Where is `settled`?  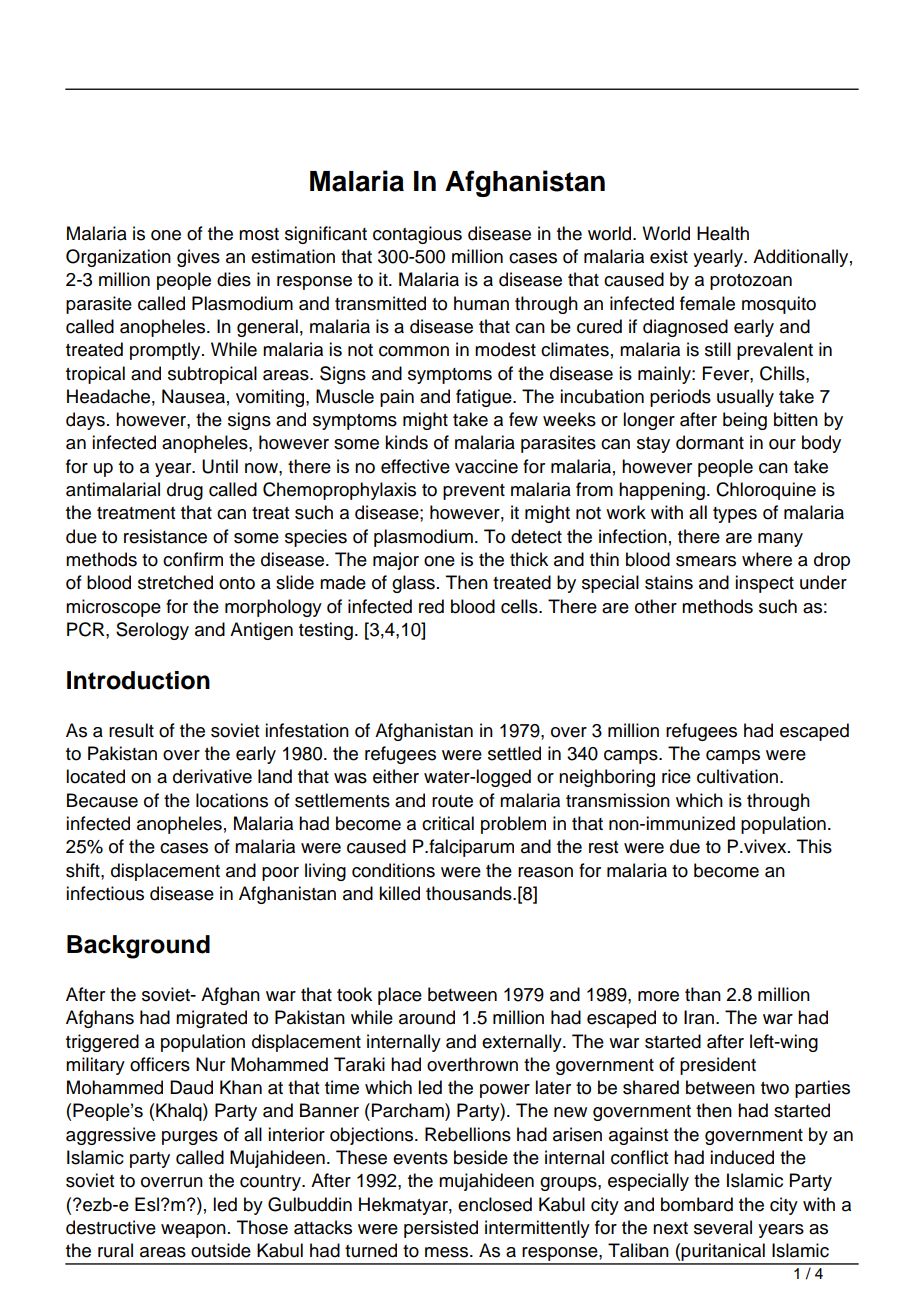
settled is located at coordinates (514, 753).
